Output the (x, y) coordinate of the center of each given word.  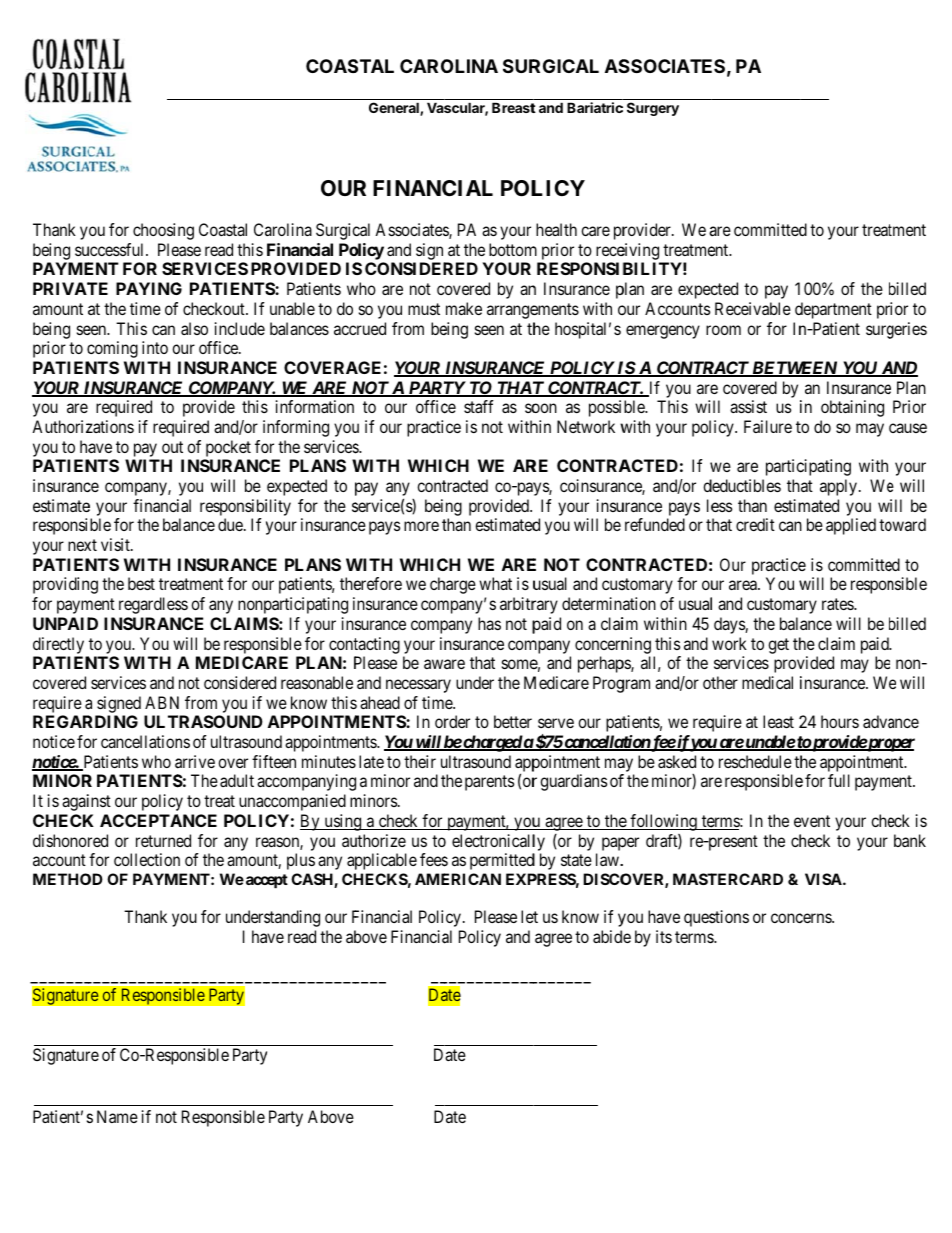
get (778, 646)
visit (116, 544)
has (489, 623)
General (395, 109)
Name (117, 1116)
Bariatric (595, 107)
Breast (514, 107)
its (664, 936)
